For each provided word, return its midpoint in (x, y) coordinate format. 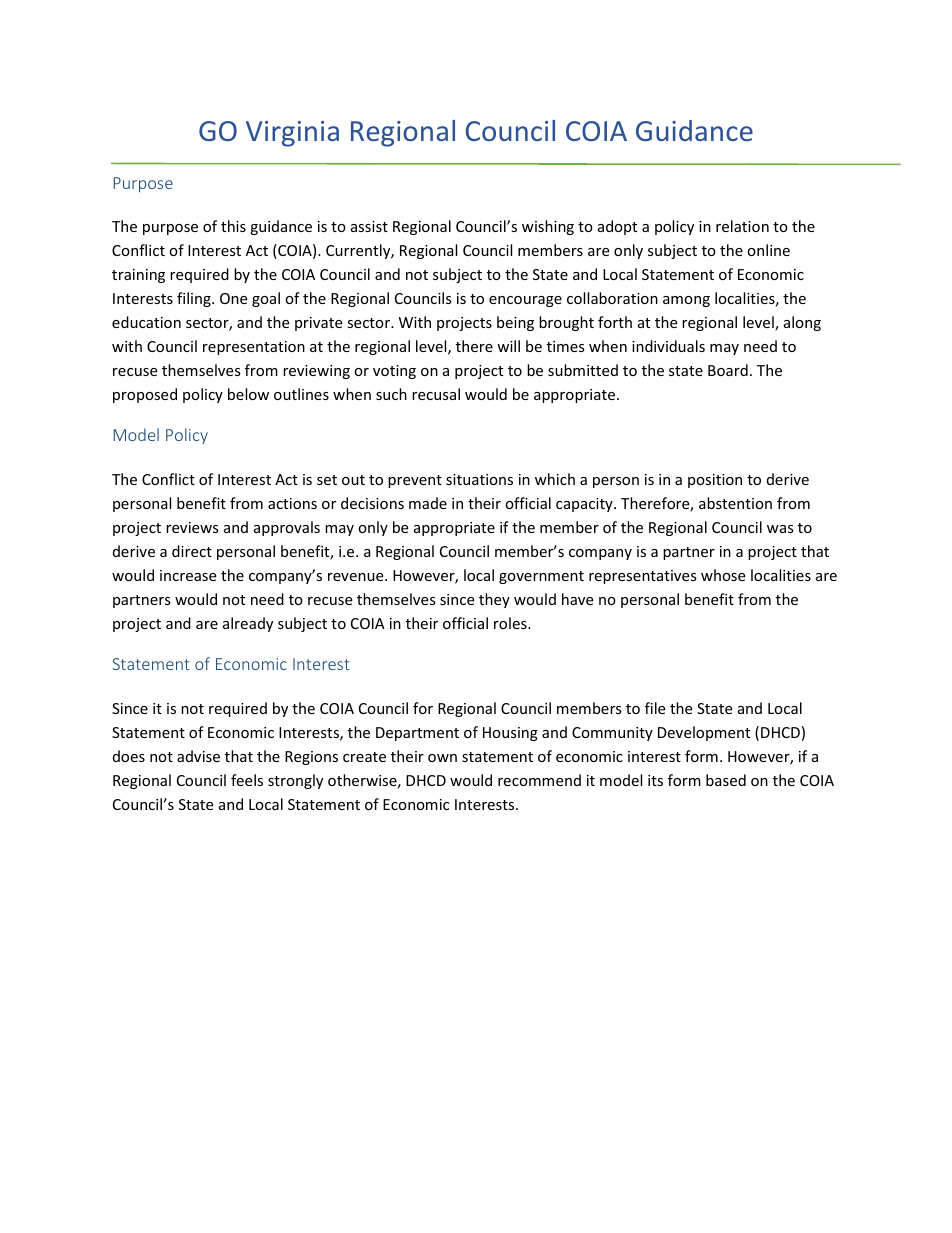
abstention (735, 503)
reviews (192, 527)
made (428, 503)
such (391, 394)
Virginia (292, 134)
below (248, 394)
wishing (548, 227)
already (248, 624)
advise (198, 756)
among (686, 301)
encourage (525, 301)
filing (195, 299)
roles (511, 623)
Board (728, 370)
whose (723, 575)
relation (742, 226)
